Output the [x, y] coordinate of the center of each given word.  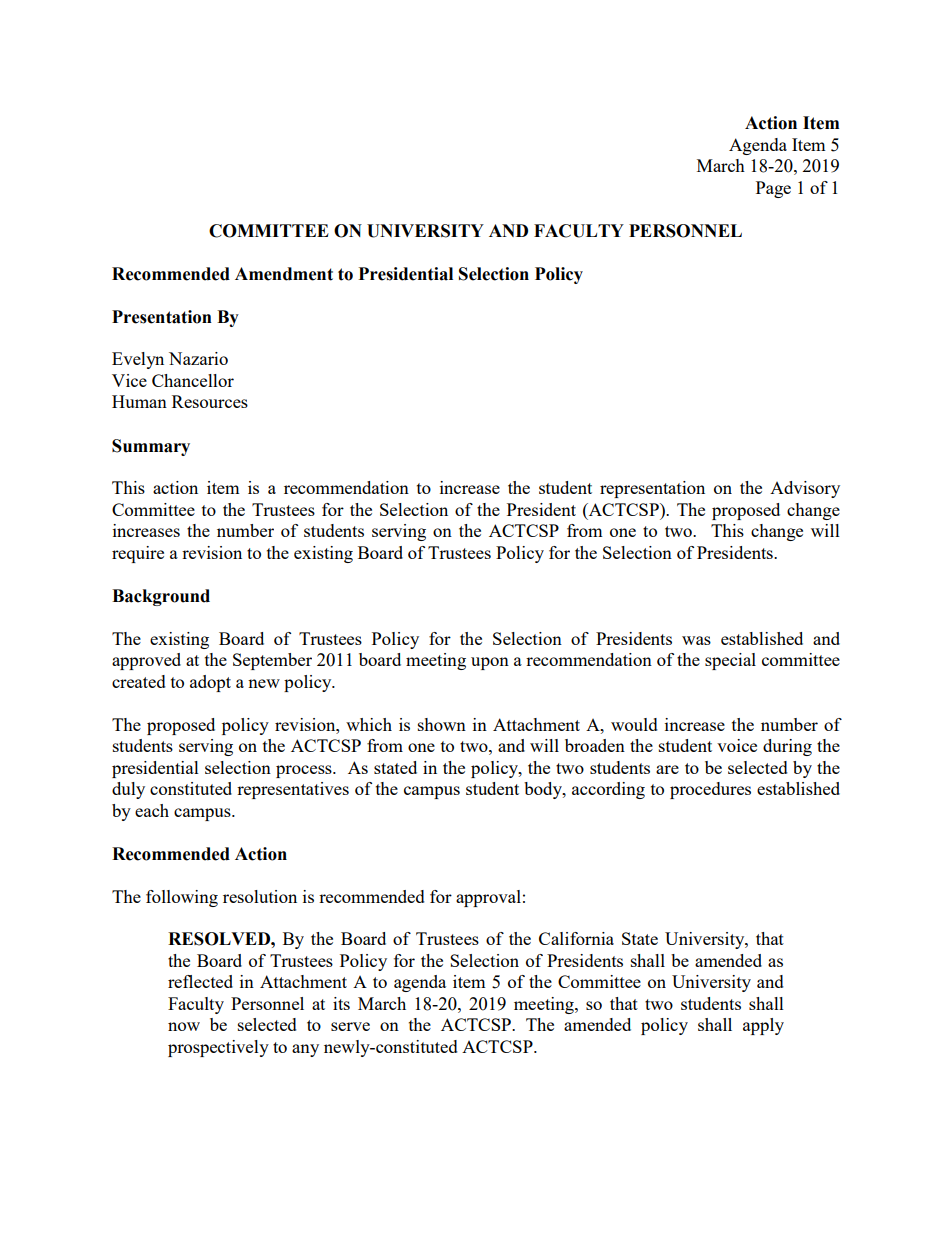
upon [490, 663]
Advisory [805, 489]
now [184, 1026]
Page [773, 189]
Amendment [284, 274]
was [696, 640]
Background [161, 597]
